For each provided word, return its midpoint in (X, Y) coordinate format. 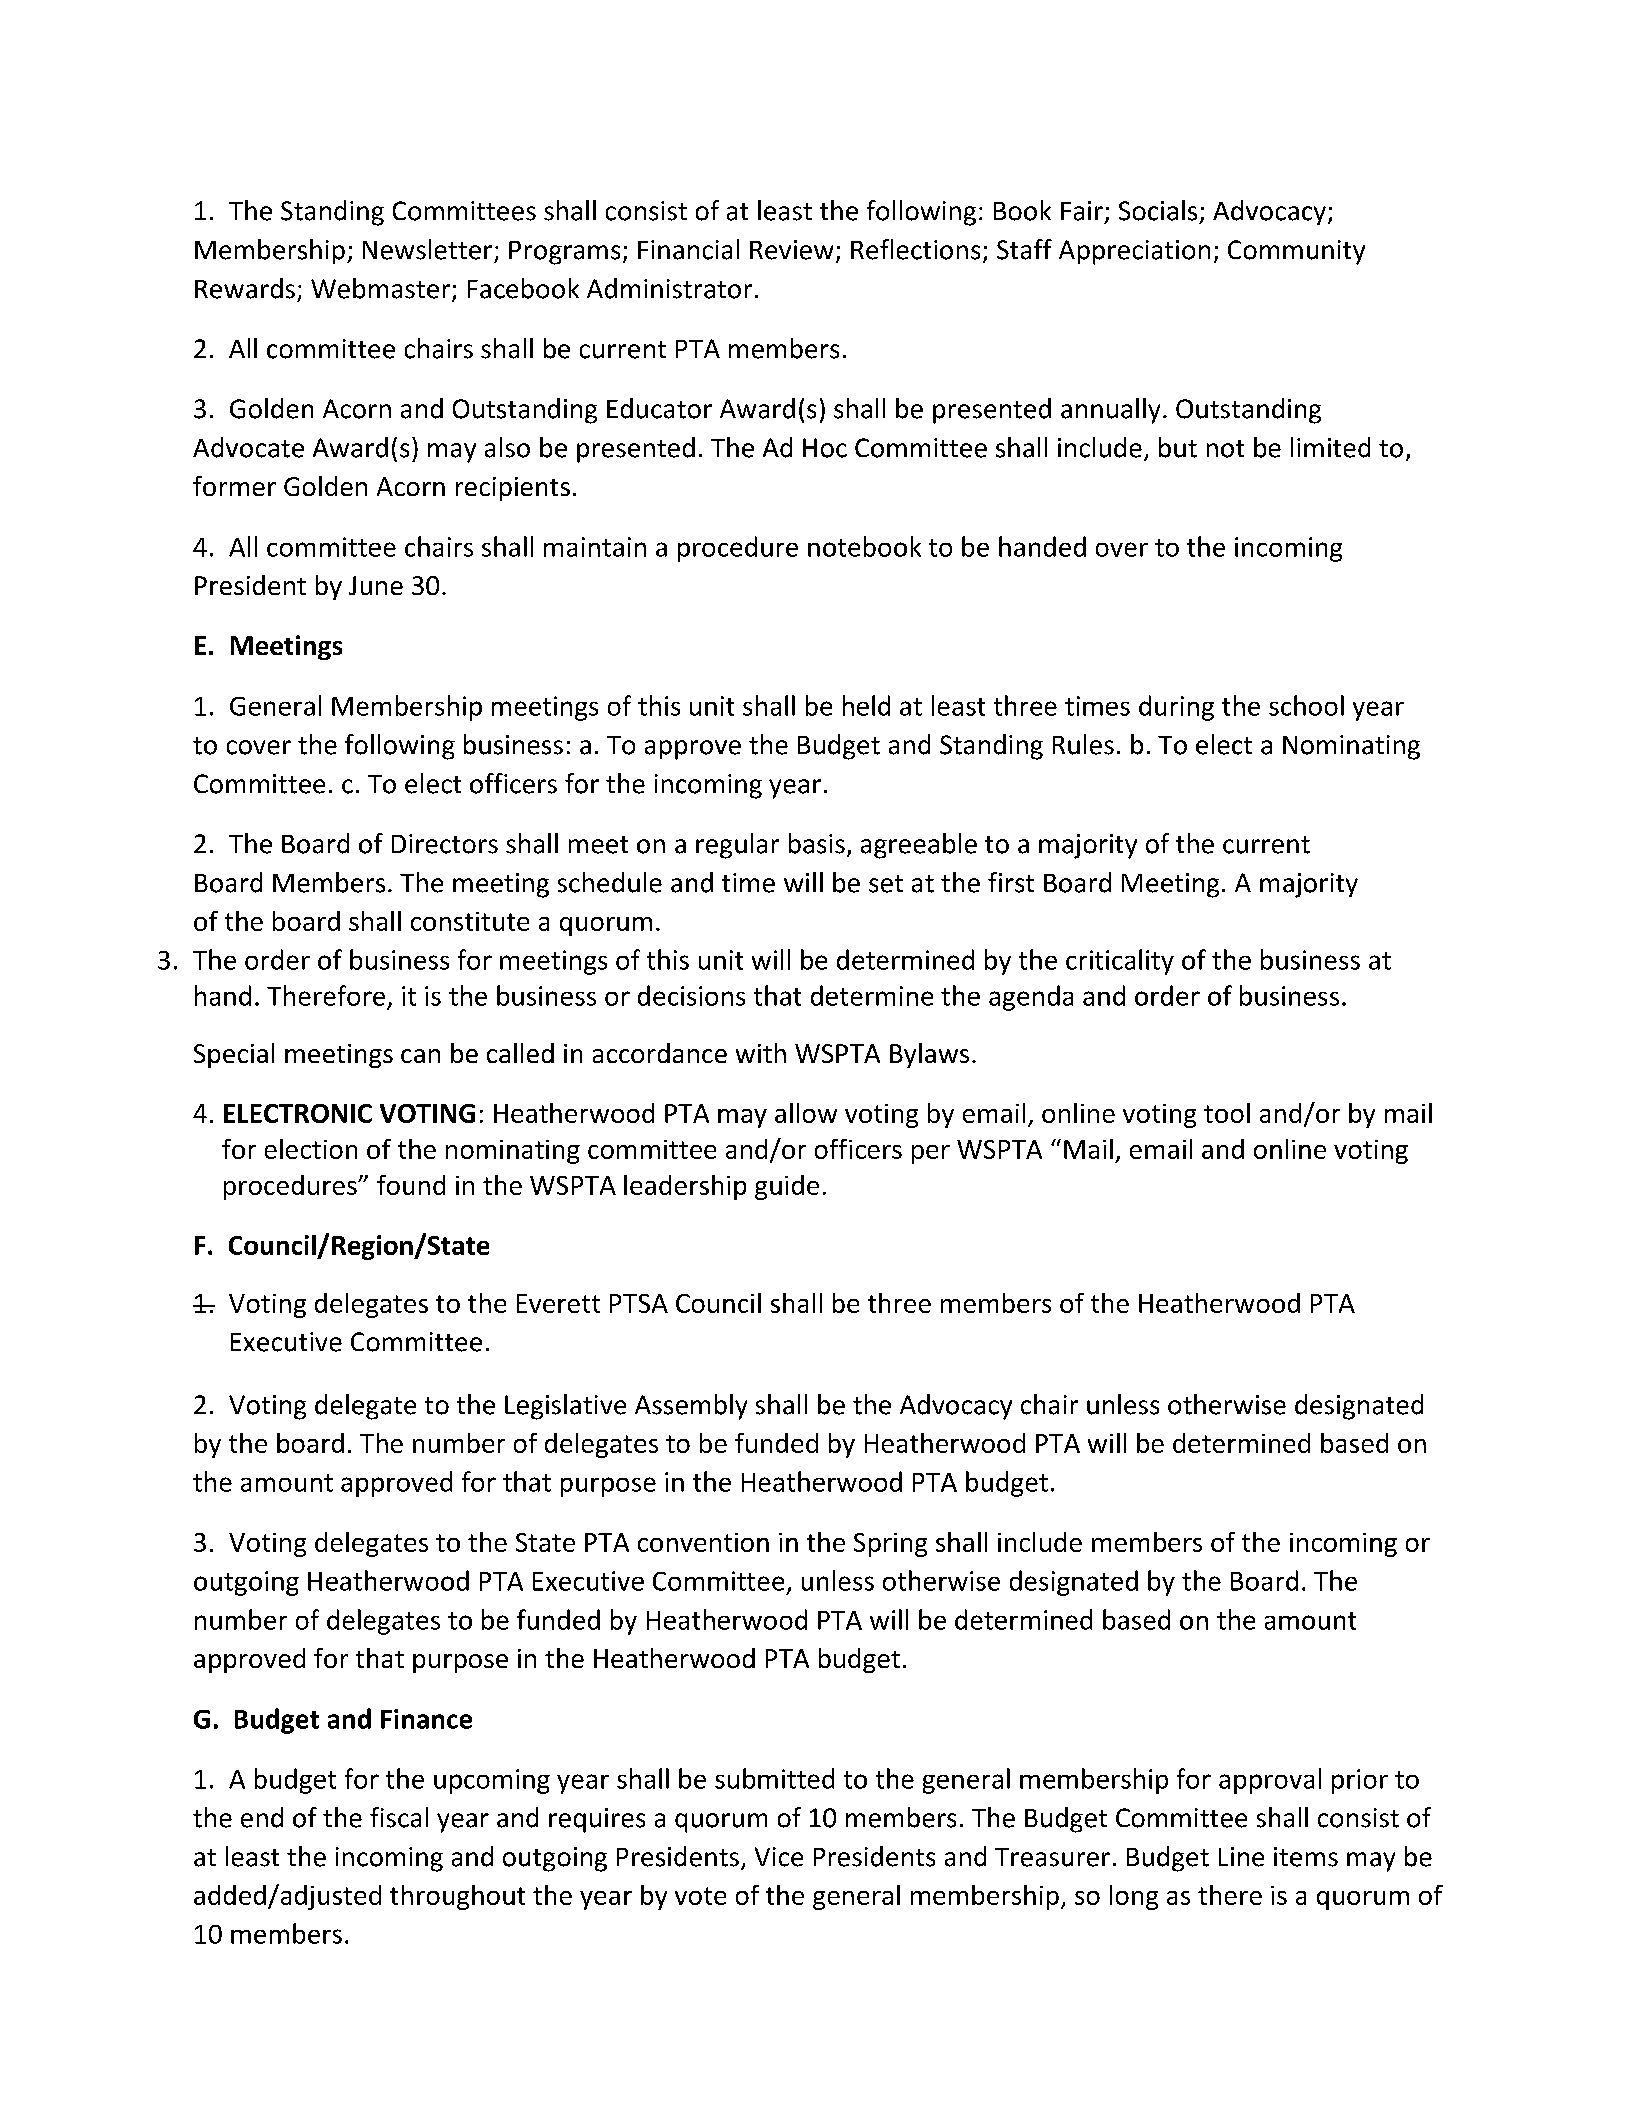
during (1176, 708)
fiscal (399, 1817)
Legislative (565, 1407)
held (866, 705)
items (1306, 1857)
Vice (779, 1857)
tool (1227, 1113)
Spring (890, 1545)
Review (791, 250)
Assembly (691, 1407)
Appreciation (1134, 252)
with (761, 1053)
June (376, 585)
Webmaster (382, 289)
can (420, 1056)
